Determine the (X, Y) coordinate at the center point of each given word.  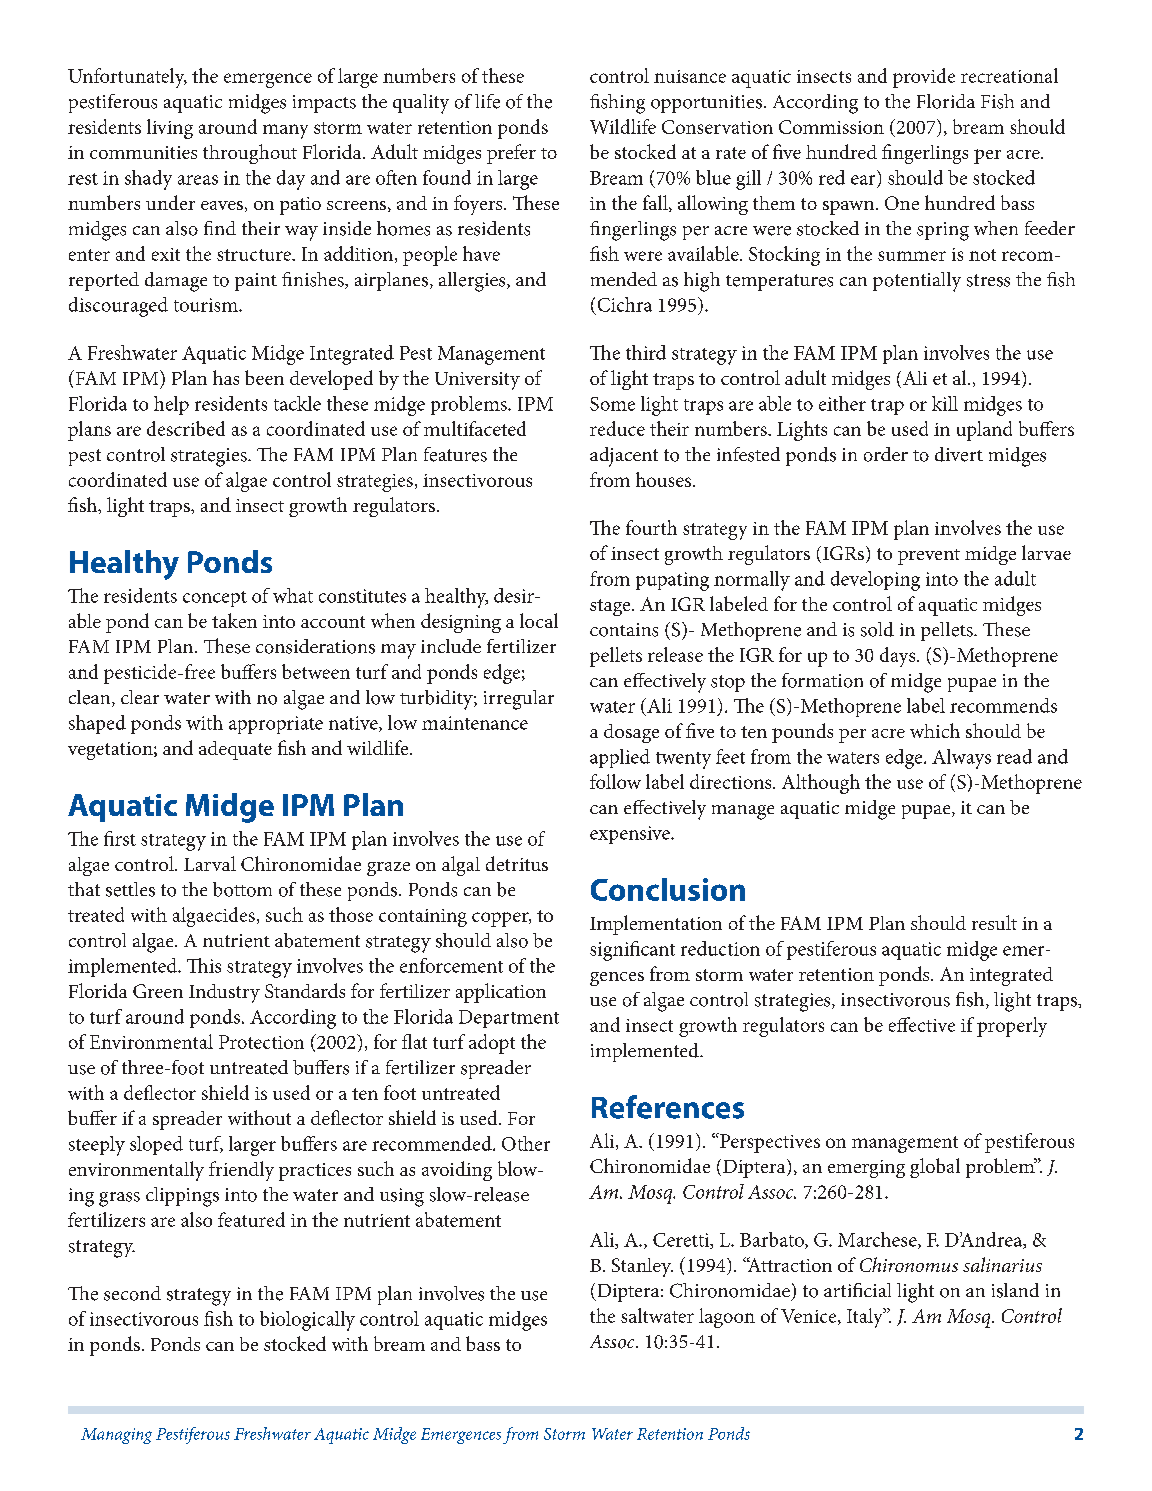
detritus (517, 863)
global (935, 1168)
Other (526, 1143)
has (226, 377)
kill (945, 403)
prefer (511, 154)
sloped (156, 1145)
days (899, 657)
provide (924, 78)
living (170, 129)
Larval (210, 863)
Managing (116, 1436)
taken (234, 620)
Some (612, 404)
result (994, 922)
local (539, 620)
